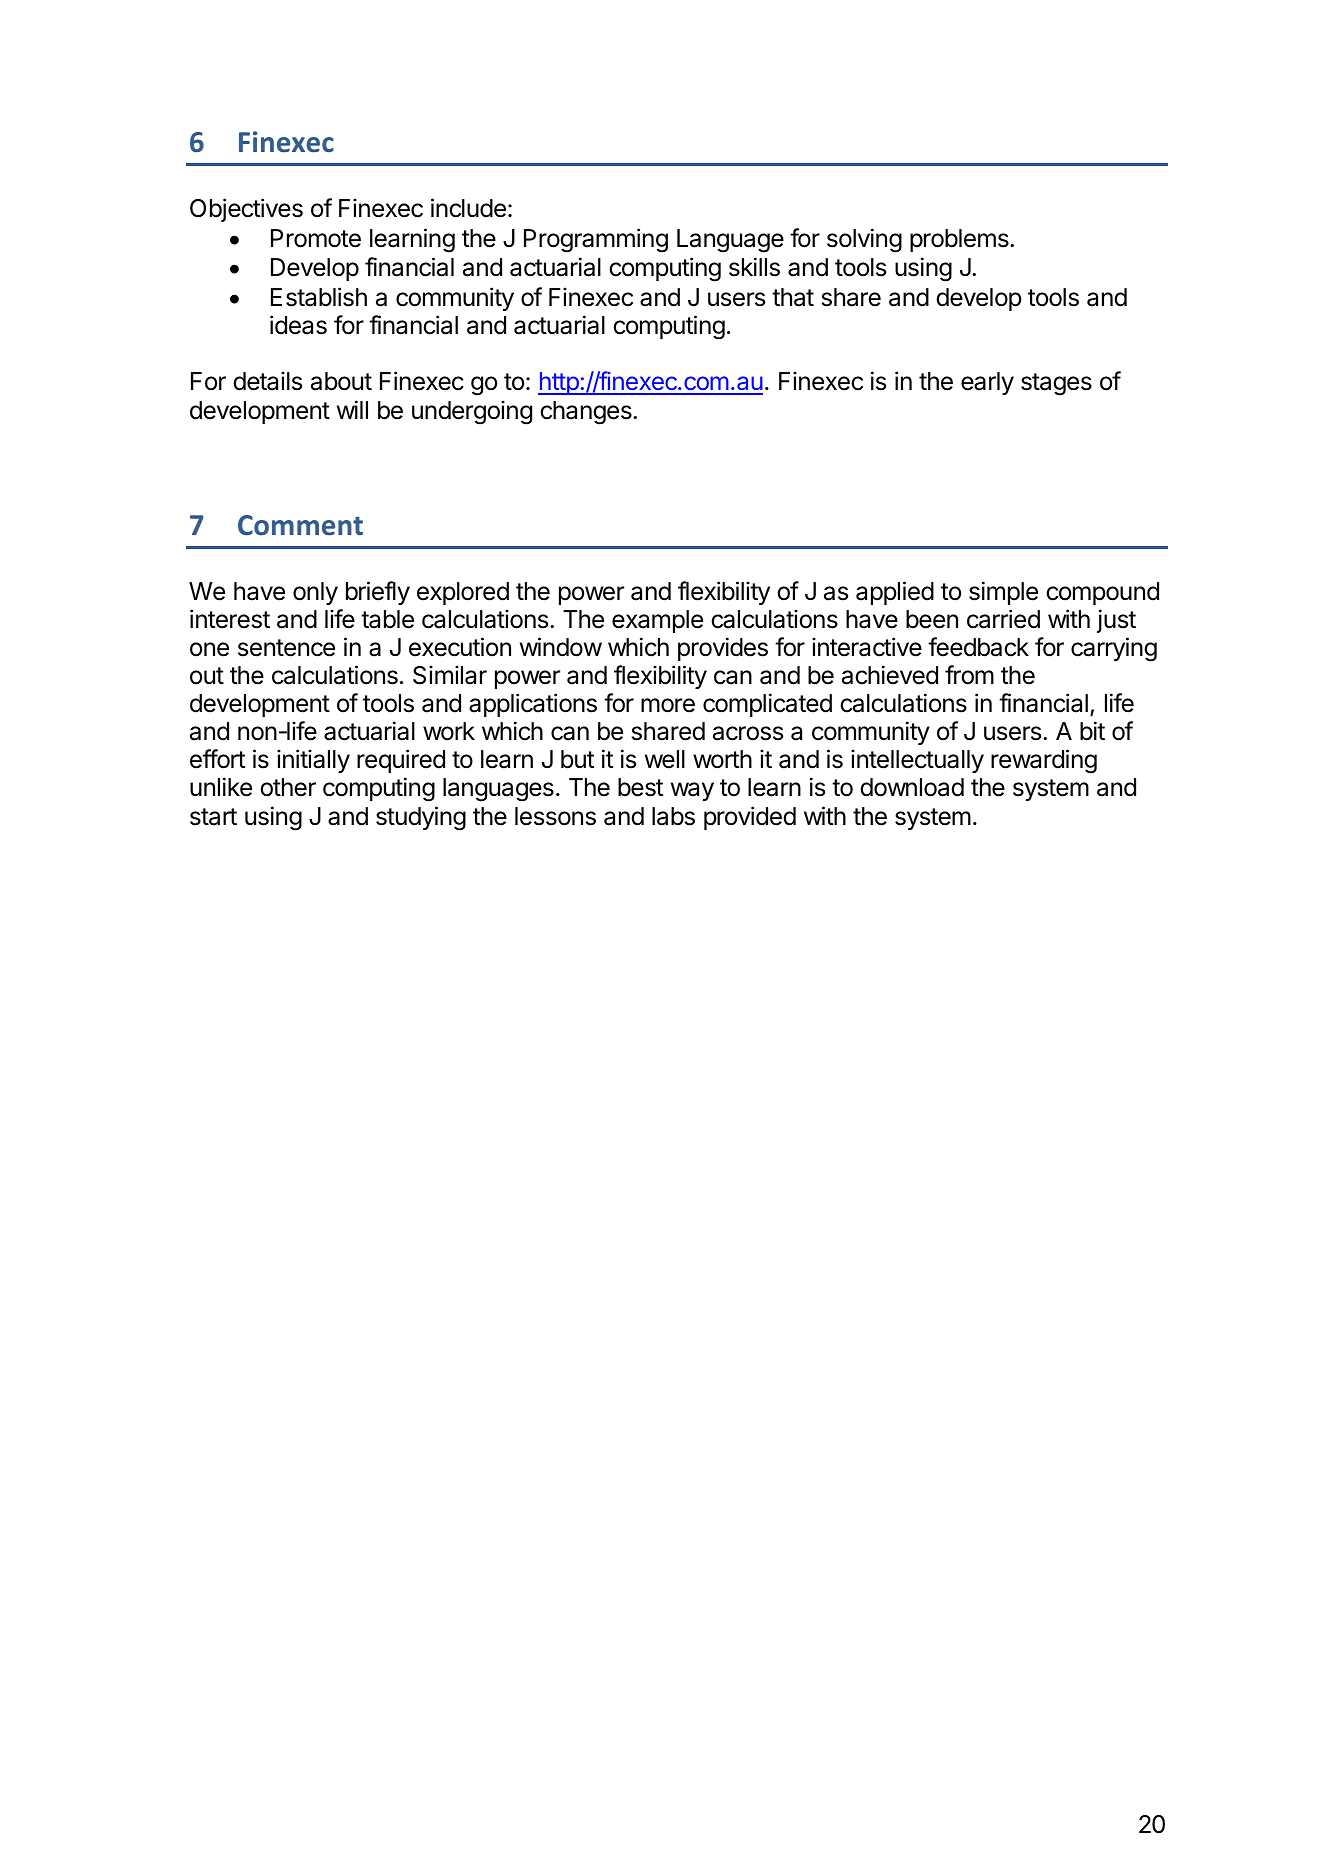 This screenshot has height=1870, width=1322. I want to click on Promote, so click(316, 238).
